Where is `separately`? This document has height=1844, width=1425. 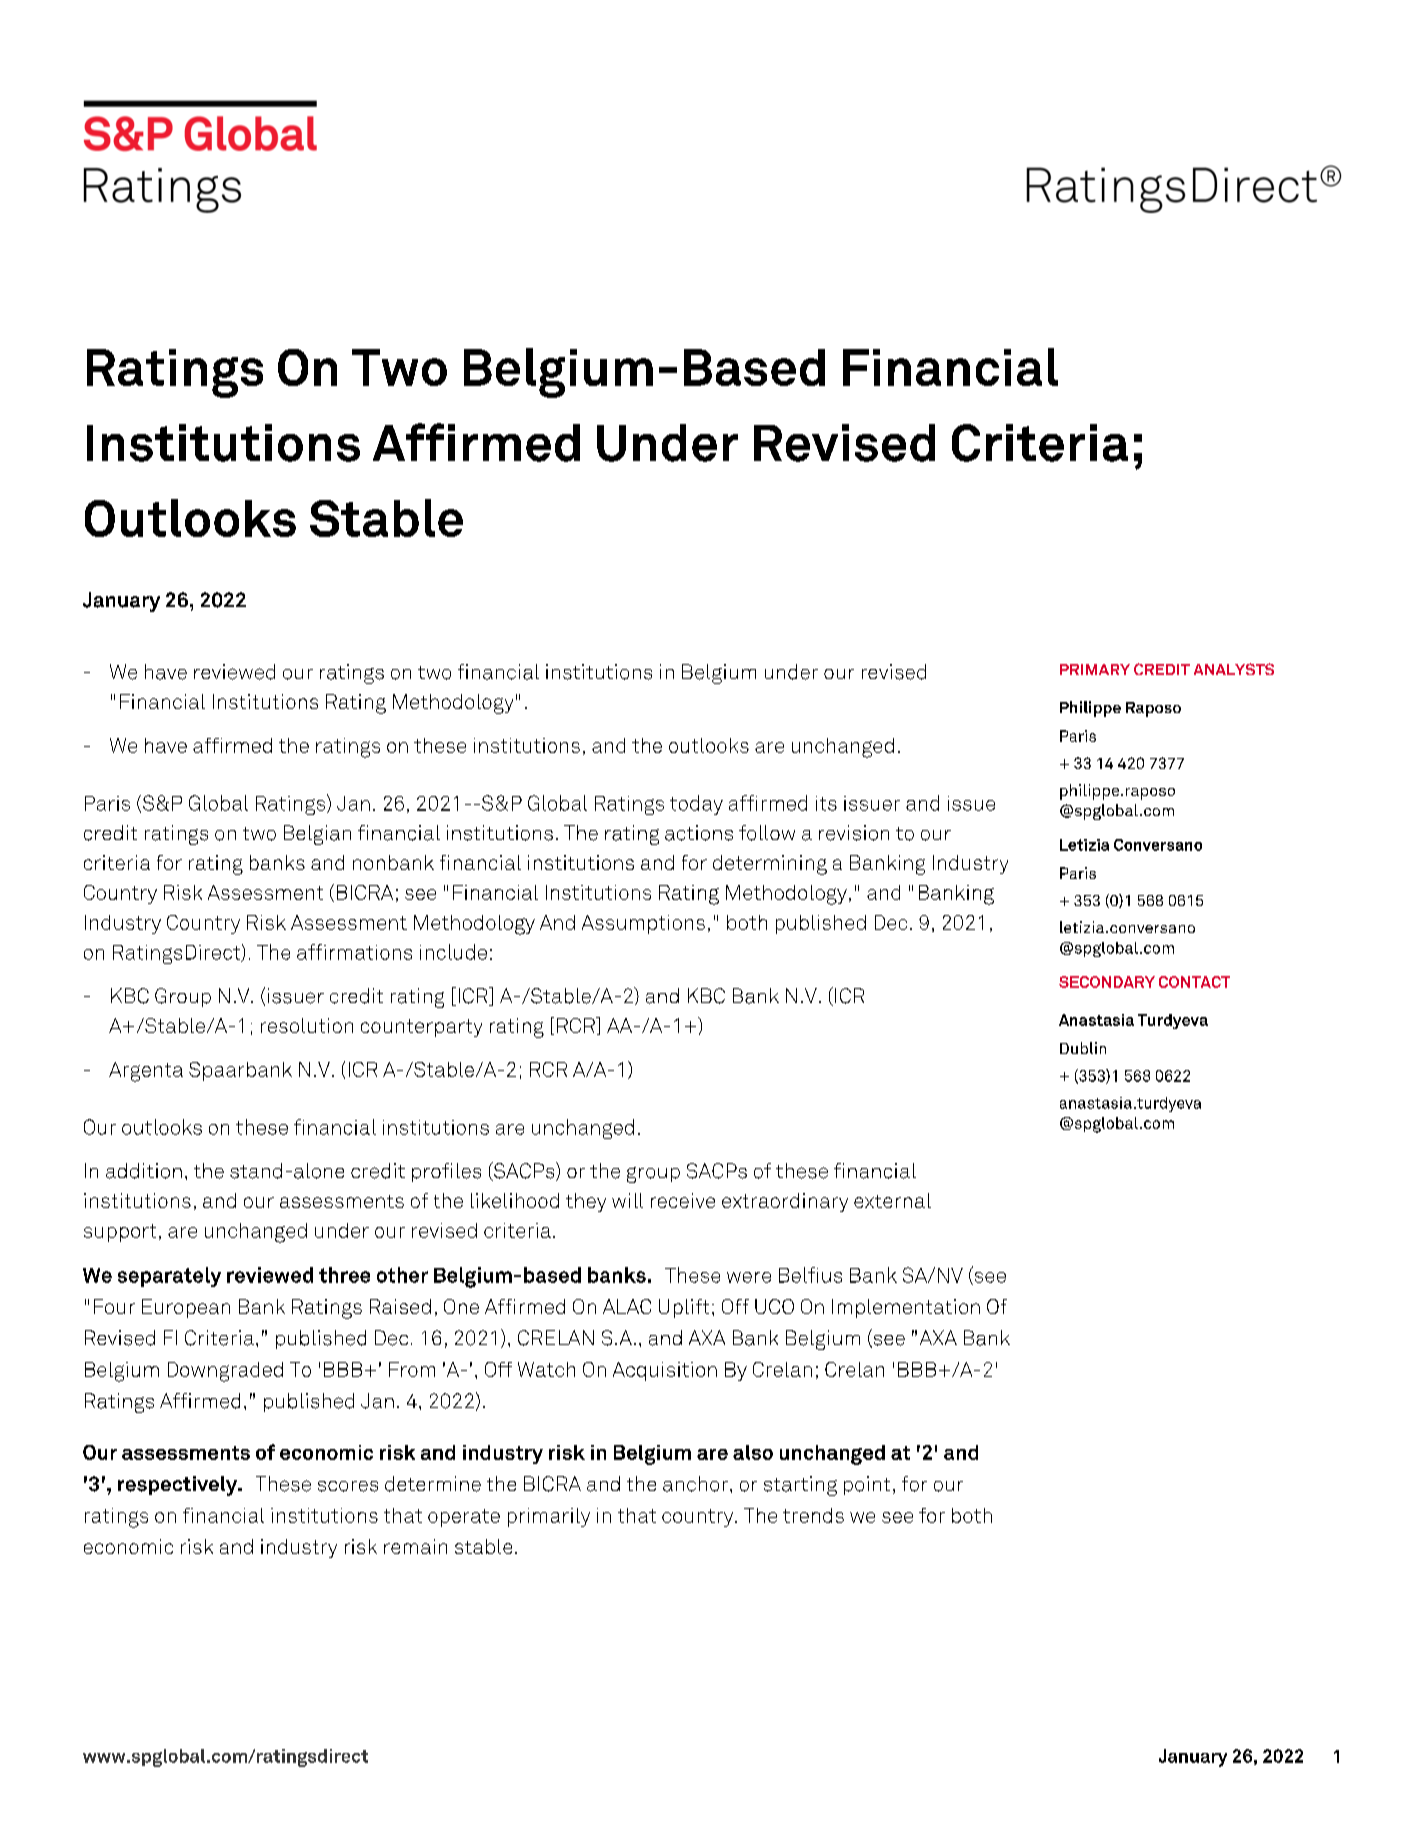
separately is located at coordinates (169, 1277).
